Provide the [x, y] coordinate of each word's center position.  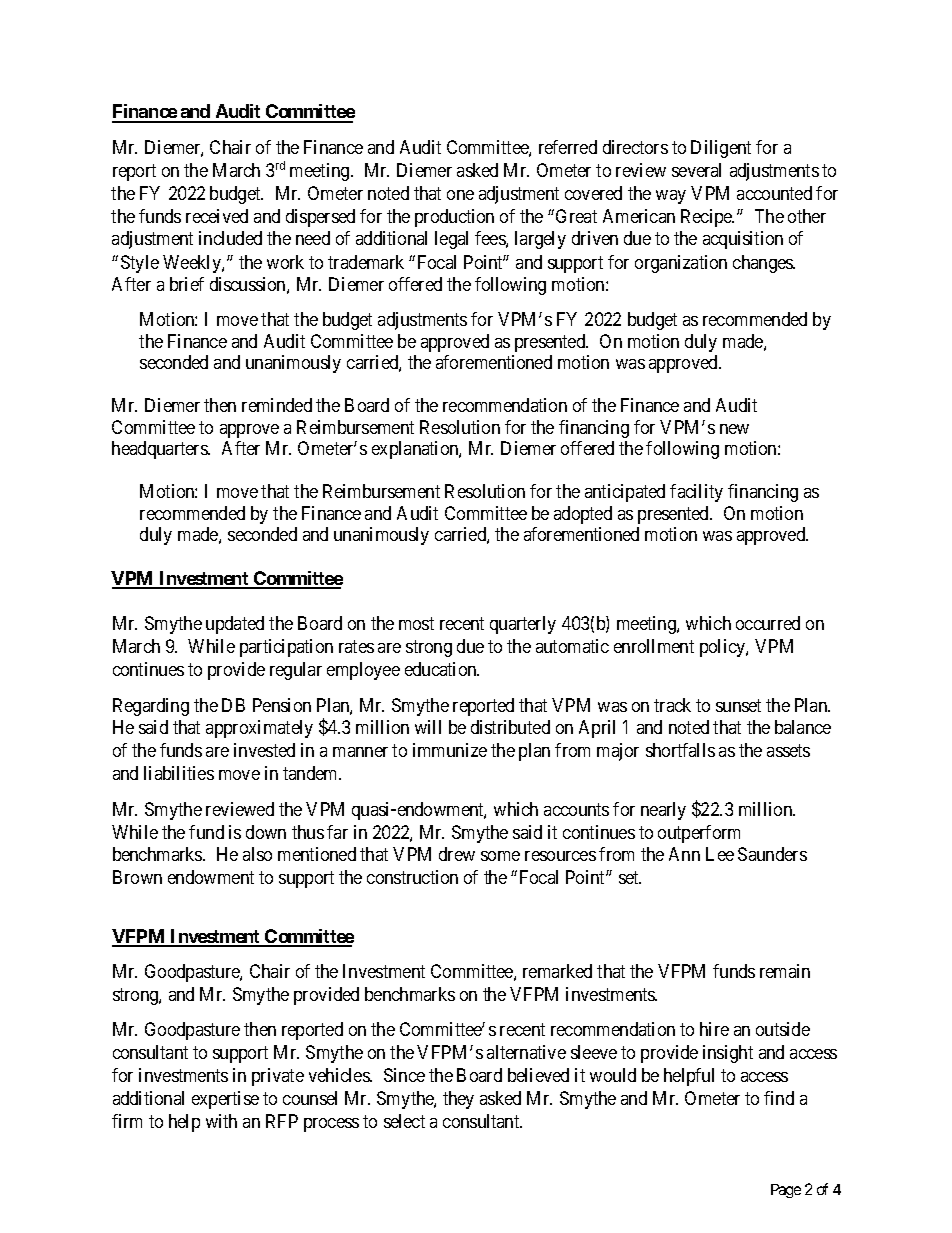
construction [412, 877]
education [442, 669]
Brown [137, 877]
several [696, 170]
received [217, 216]
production [454, 218]
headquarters [160, 450]
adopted [583, 515]
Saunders [772, 854]
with [221, 1121]
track [672, 705]
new [734, 429]
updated [235, 625]
